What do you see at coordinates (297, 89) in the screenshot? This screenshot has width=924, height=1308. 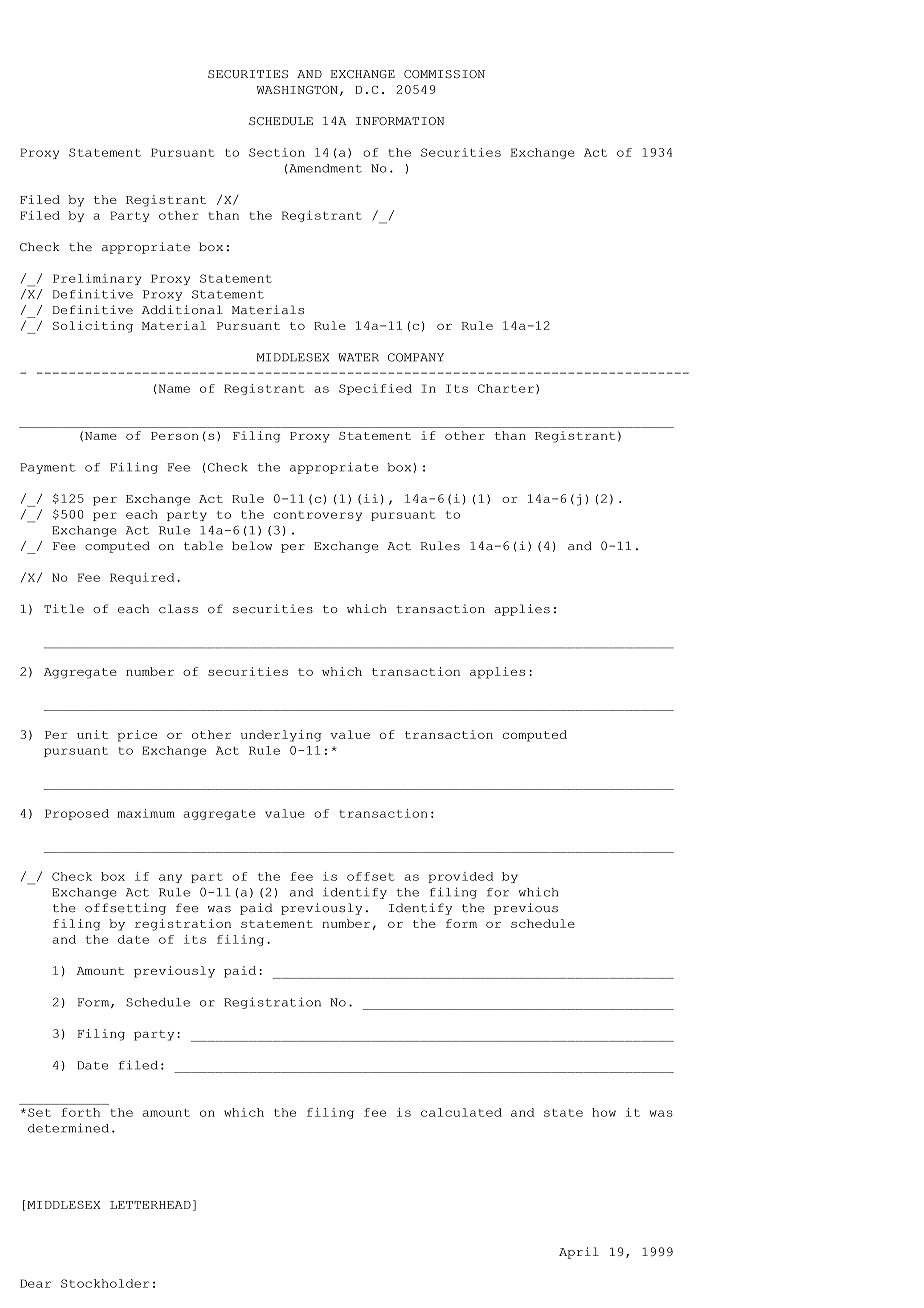 I see `WASHINGTON` at bounding box center [297, 89].
